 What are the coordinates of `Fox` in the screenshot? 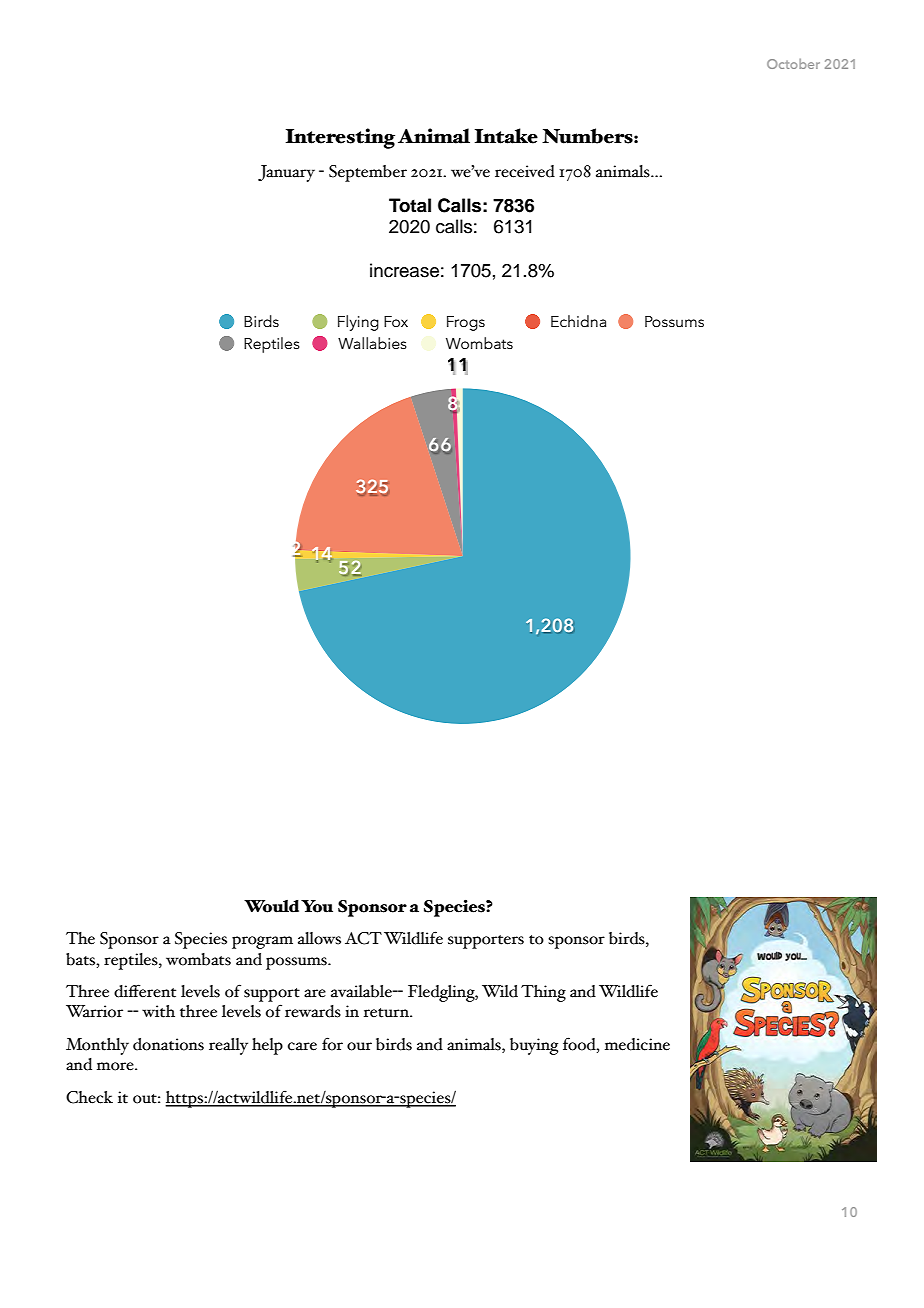 It's located at (396, 321).
